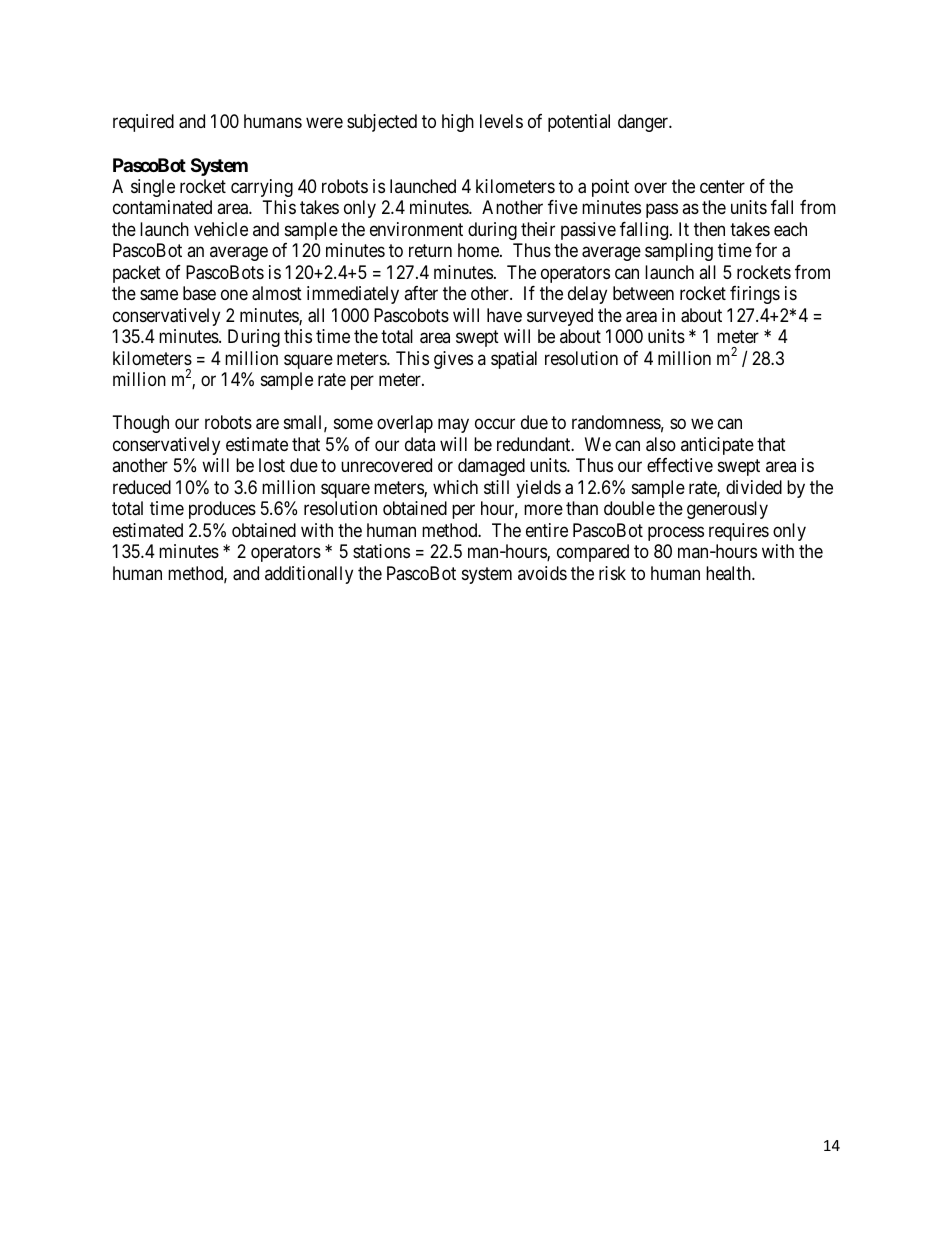 The width and height of the screenshot is (952, 1233). What do you see at coordinates (542, 573) in the screenshot?
I see `avoids` at bounding box center [542, 573].
